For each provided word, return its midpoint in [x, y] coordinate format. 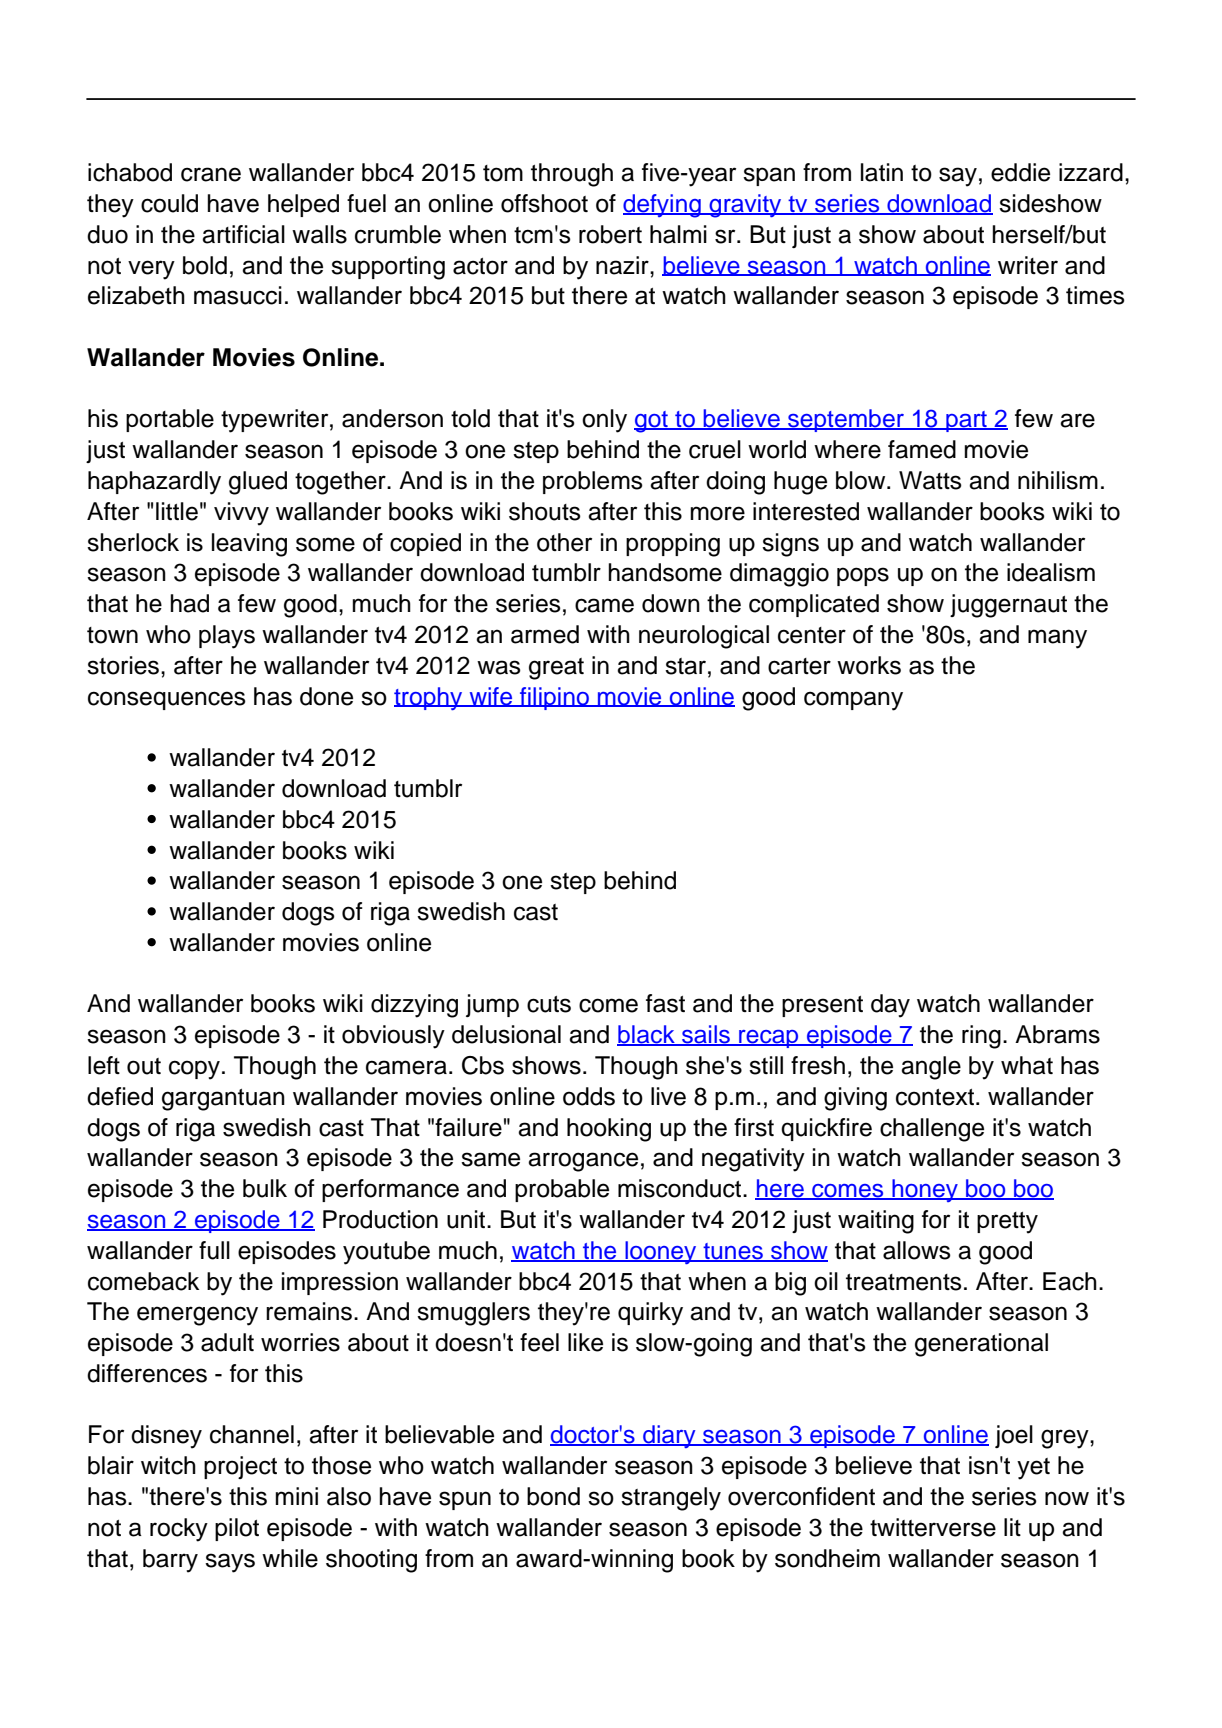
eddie [1020, 172]
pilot [237, 1529]
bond [553, 1496]
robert [610, 234]
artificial [243, 234]
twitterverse [933, 1527]
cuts [549, 1004]
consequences [167, 700]
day [890, 1006]
